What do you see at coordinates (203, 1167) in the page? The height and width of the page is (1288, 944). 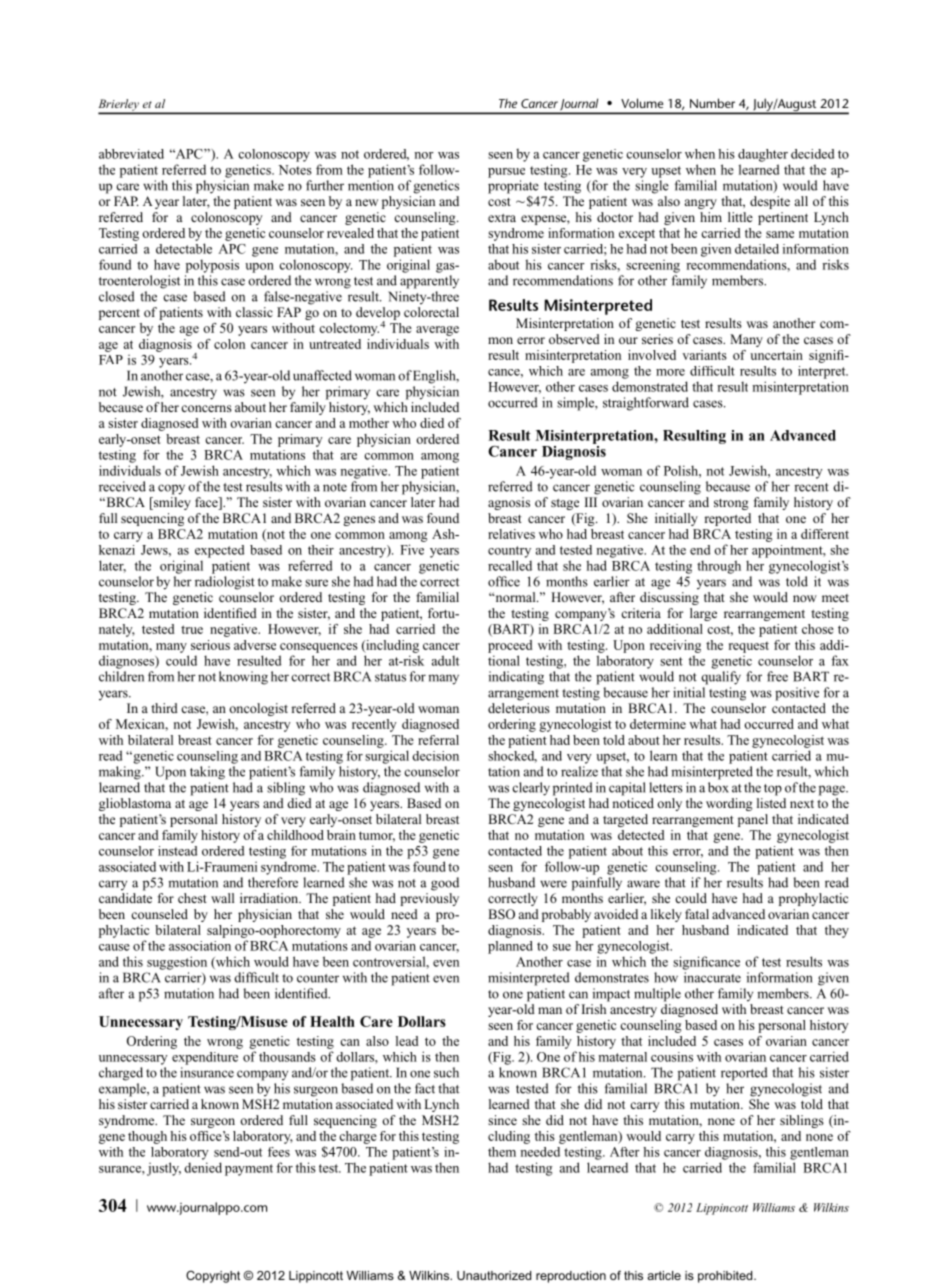 I see `denied` at bounding box center [203, 1167].
